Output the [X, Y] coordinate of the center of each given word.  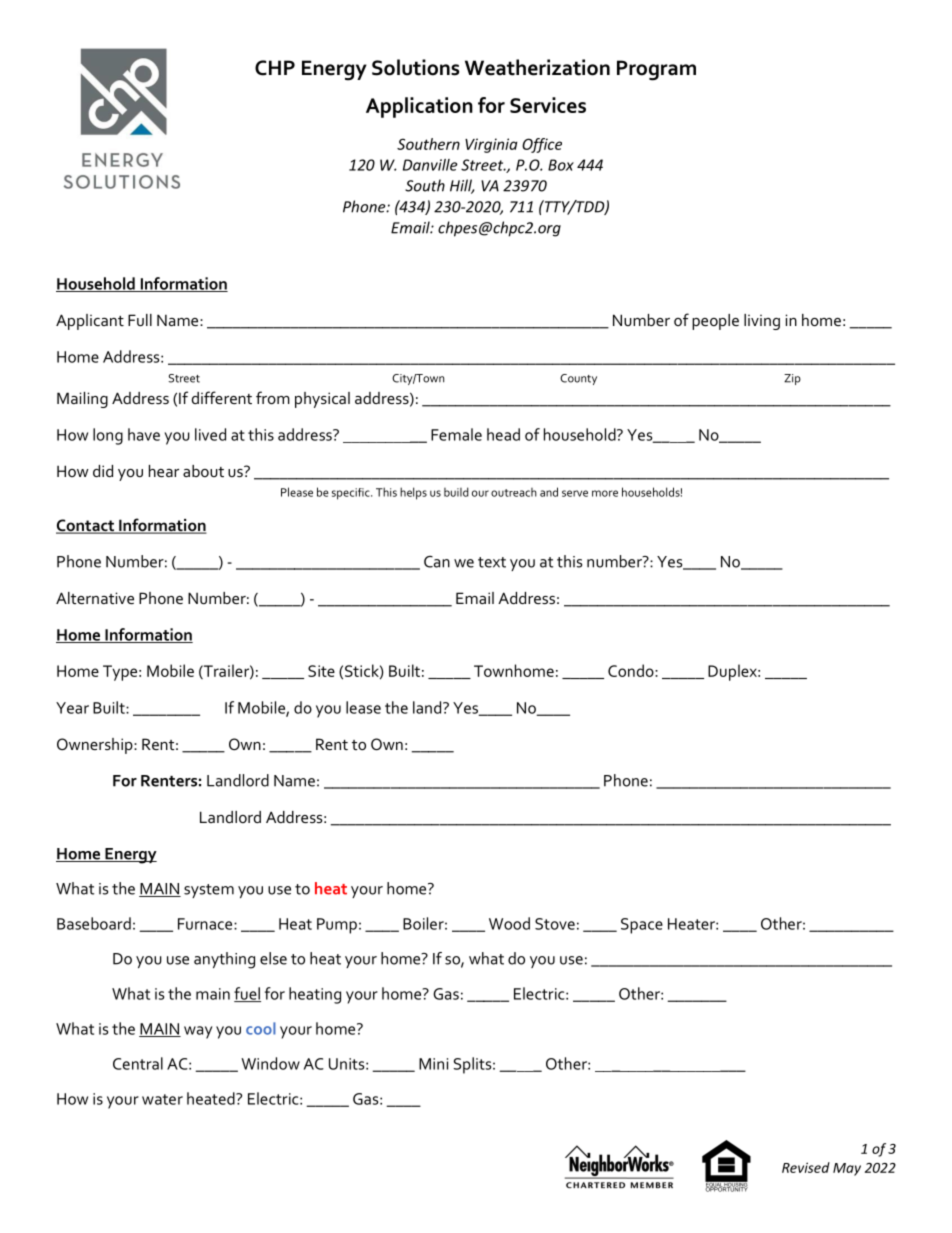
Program [656, 70]
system [209, 891]
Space [642, 926]
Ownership [96, 746]
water [162, 1099]
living [762, 322]
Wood [509, 923]
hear [164, 471]
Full [140, 320]
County [578, 379]
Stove [555, 924]
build [456, 492]
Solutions [415, 67]
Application [419, 107]
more [605, 493]
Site [321, 671]
